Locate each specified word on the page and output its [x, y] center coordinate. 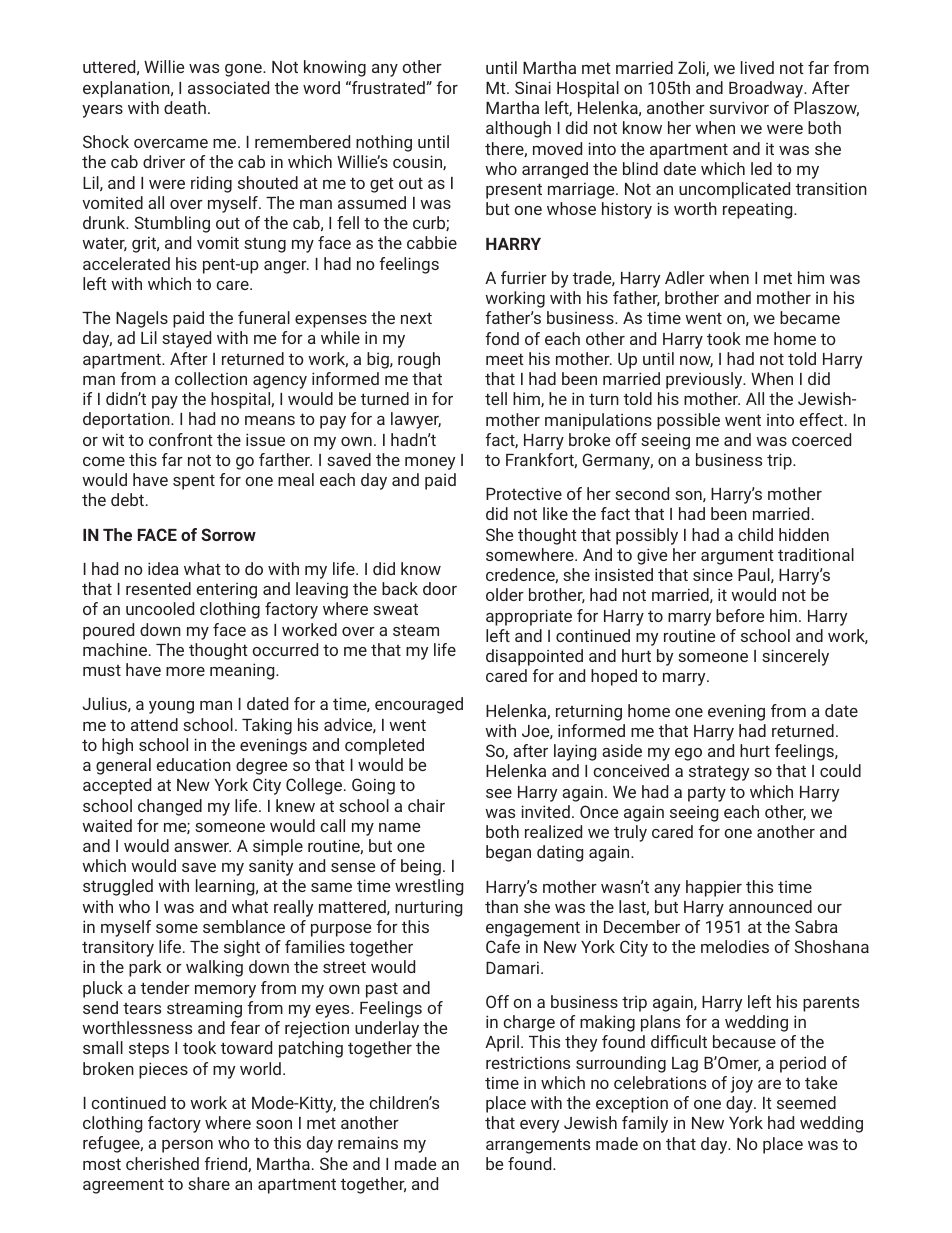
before [740, 615]
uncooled [160, 608]
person [187, 1146]
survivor [739, 107]
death [185, 107]
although [518, 129]
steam [416, 630]
